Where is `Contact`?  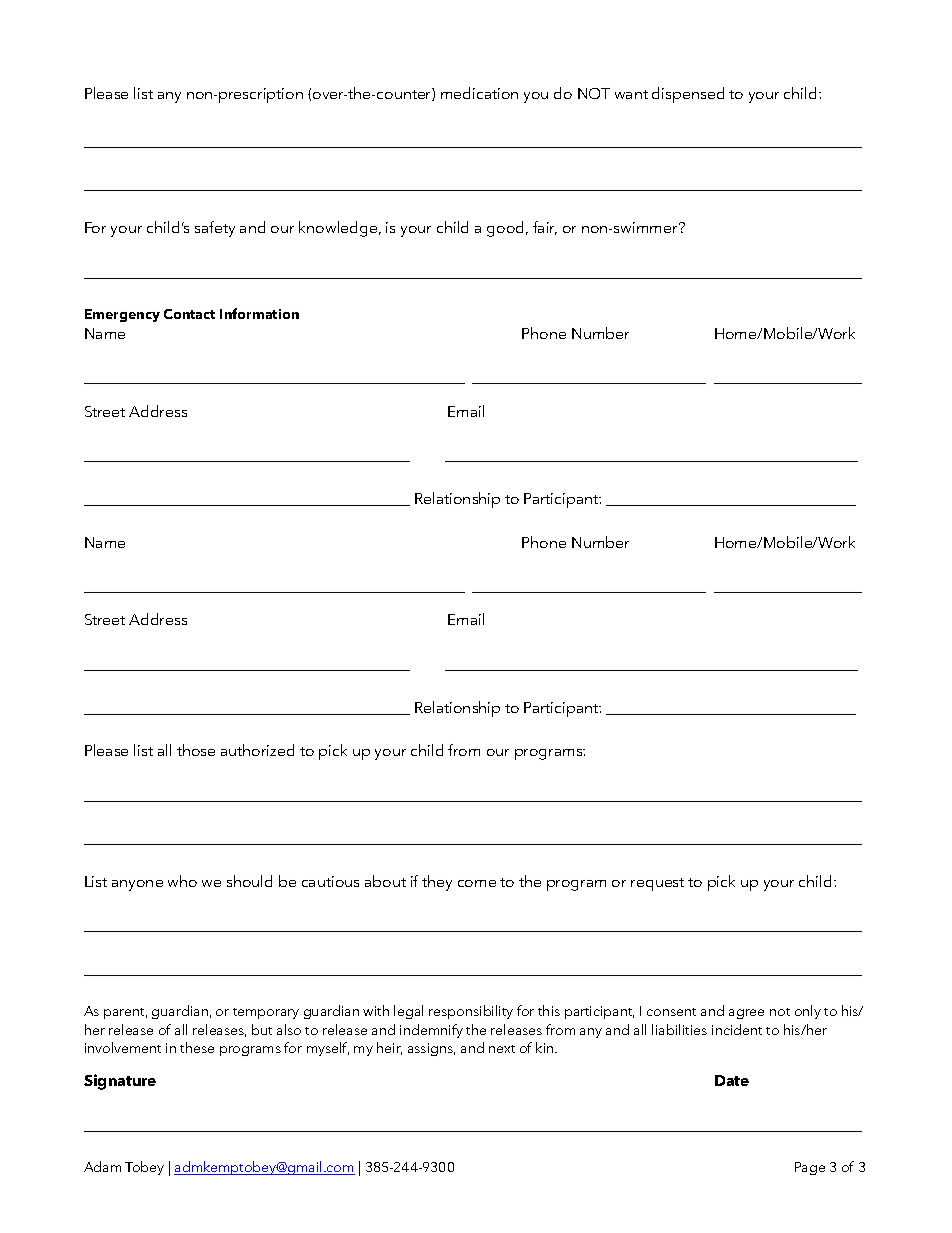 Contact is located at coordinates (189, 314).
